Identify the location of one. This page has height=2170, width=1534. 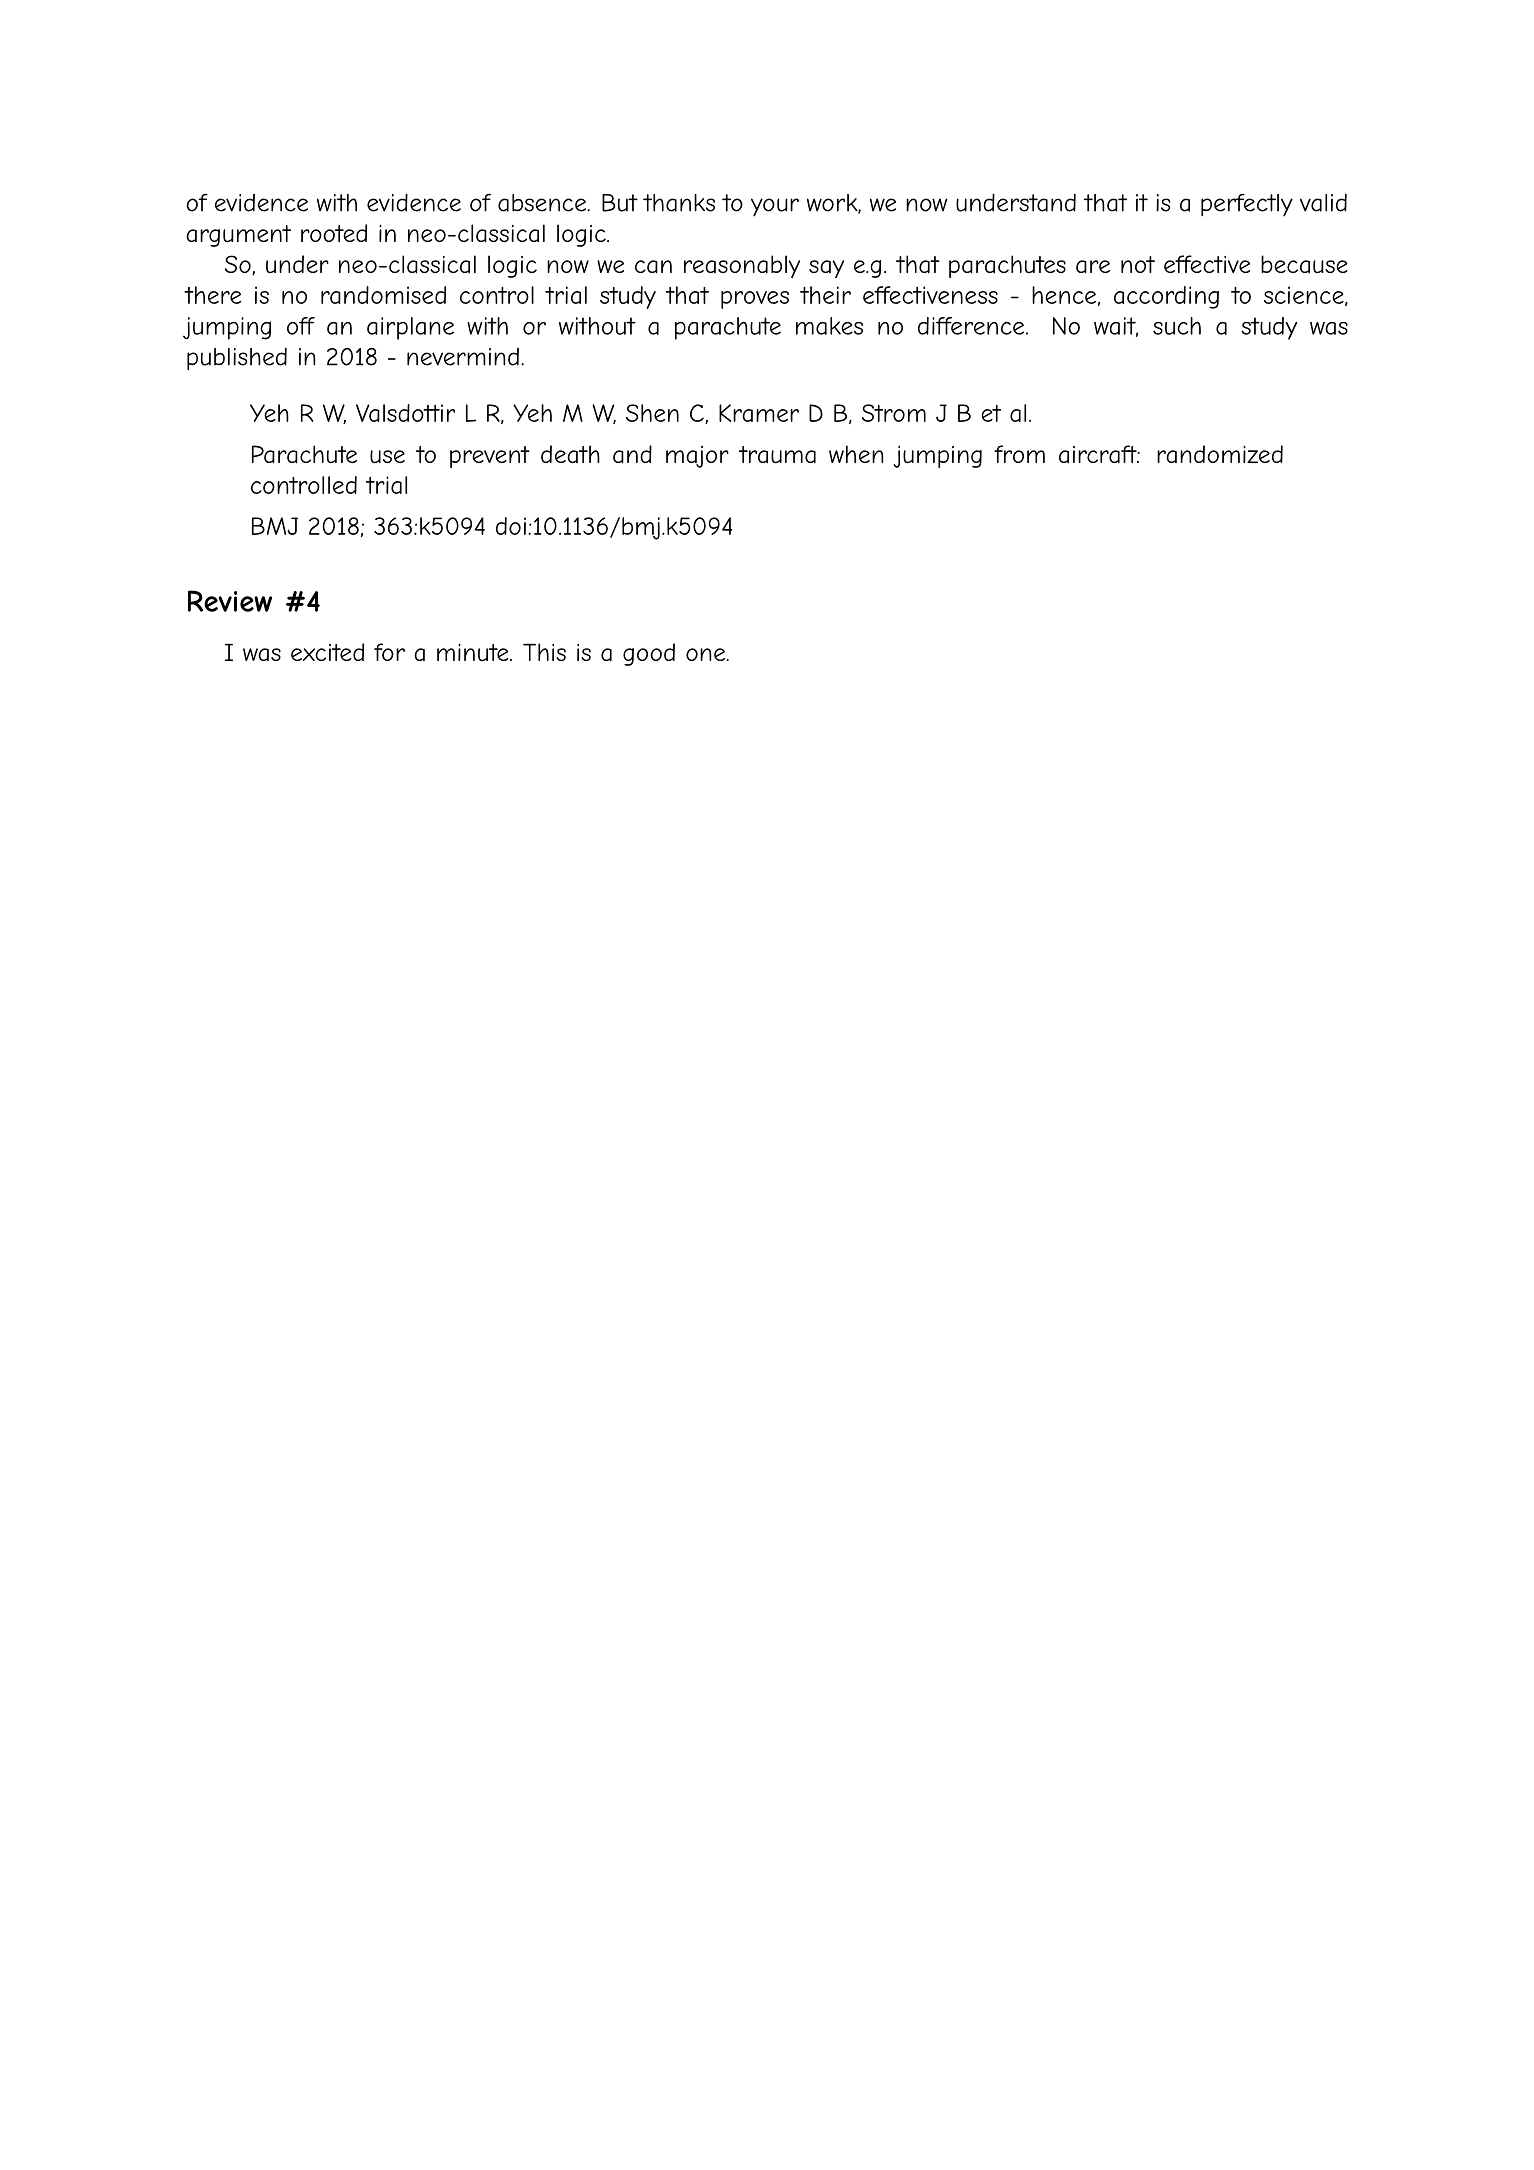
(706, 654).
